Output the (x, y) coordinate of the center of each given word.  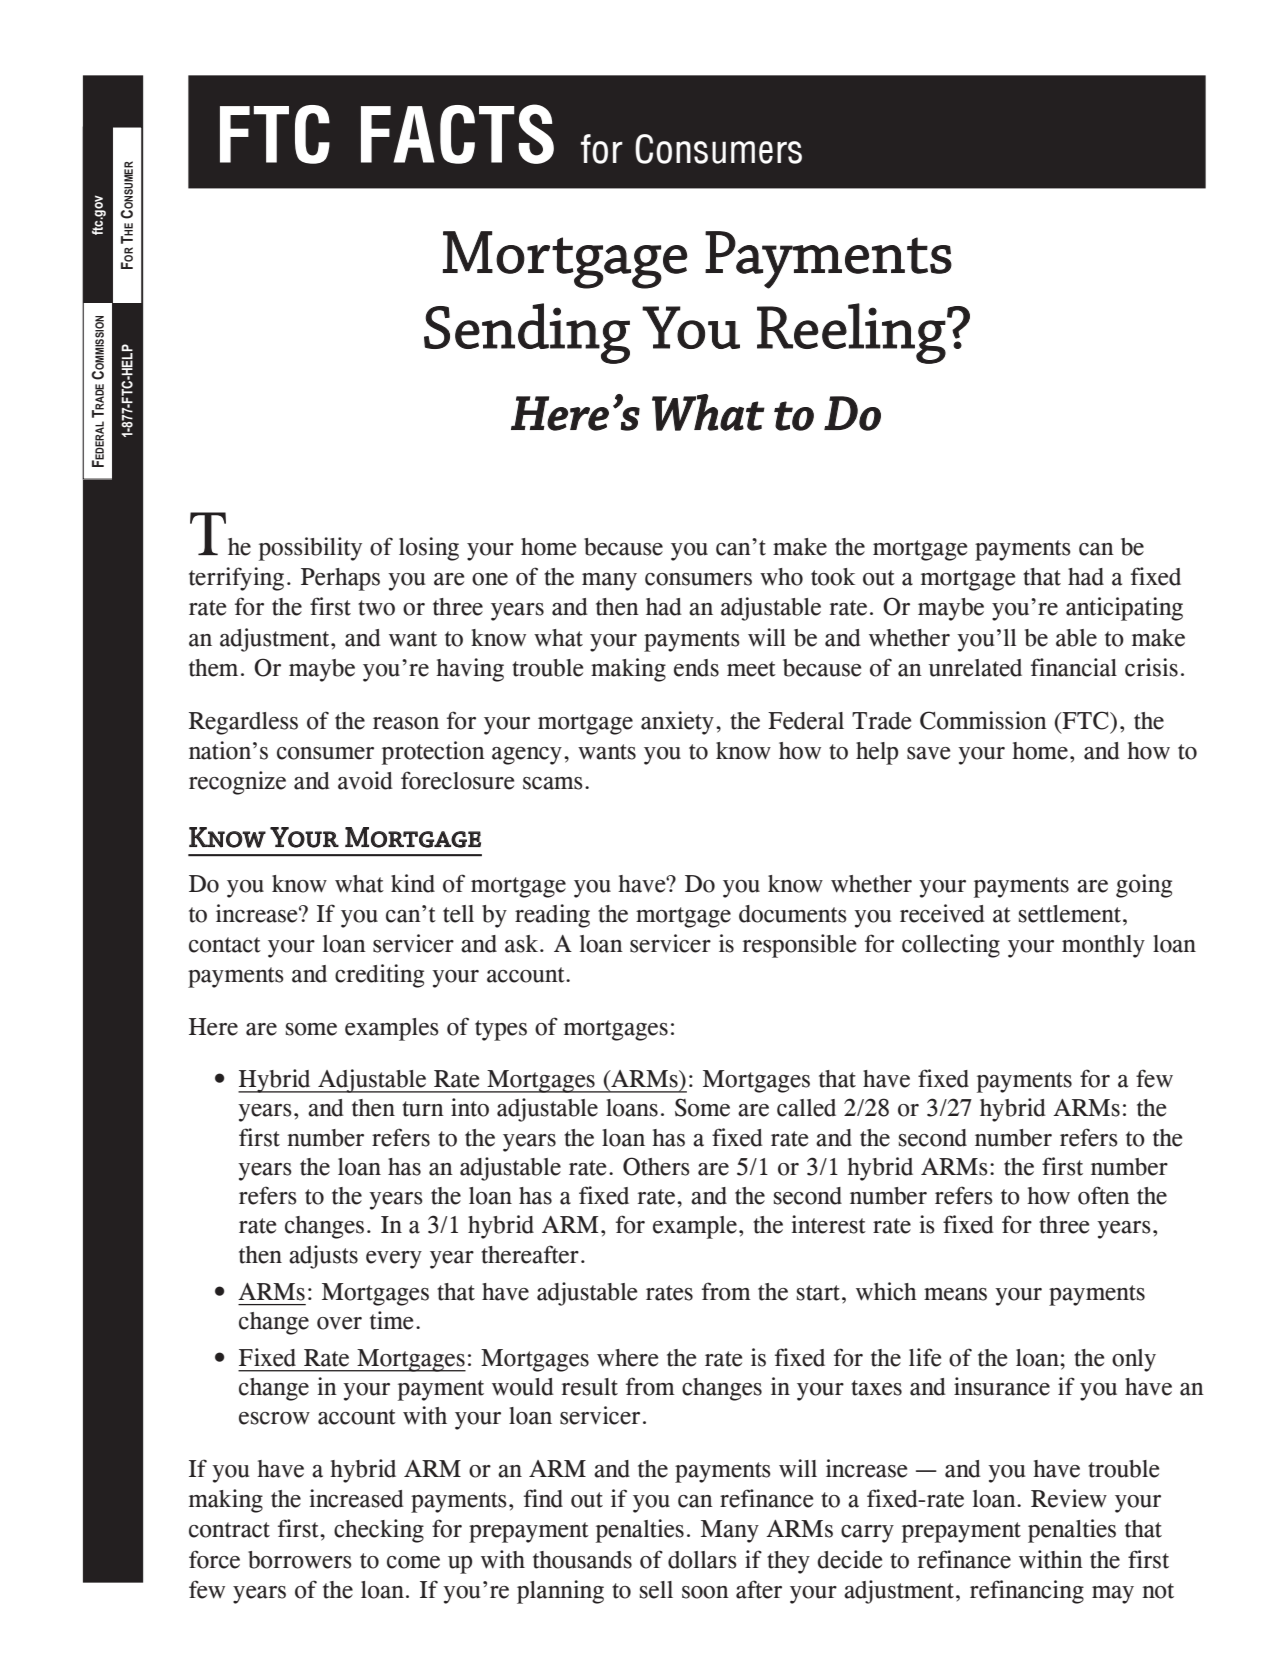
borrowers (300, 1560)
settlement (1070, 914)
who (781, 577)
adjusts (323, 1257)
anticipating (1124, 609)
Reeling (851, 333)
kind (413, 883)
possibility (310, 549)
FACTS (457, 134)
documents (793, 914)
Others (656, 1166)
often (1104, 1195)
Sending (527, 333)
